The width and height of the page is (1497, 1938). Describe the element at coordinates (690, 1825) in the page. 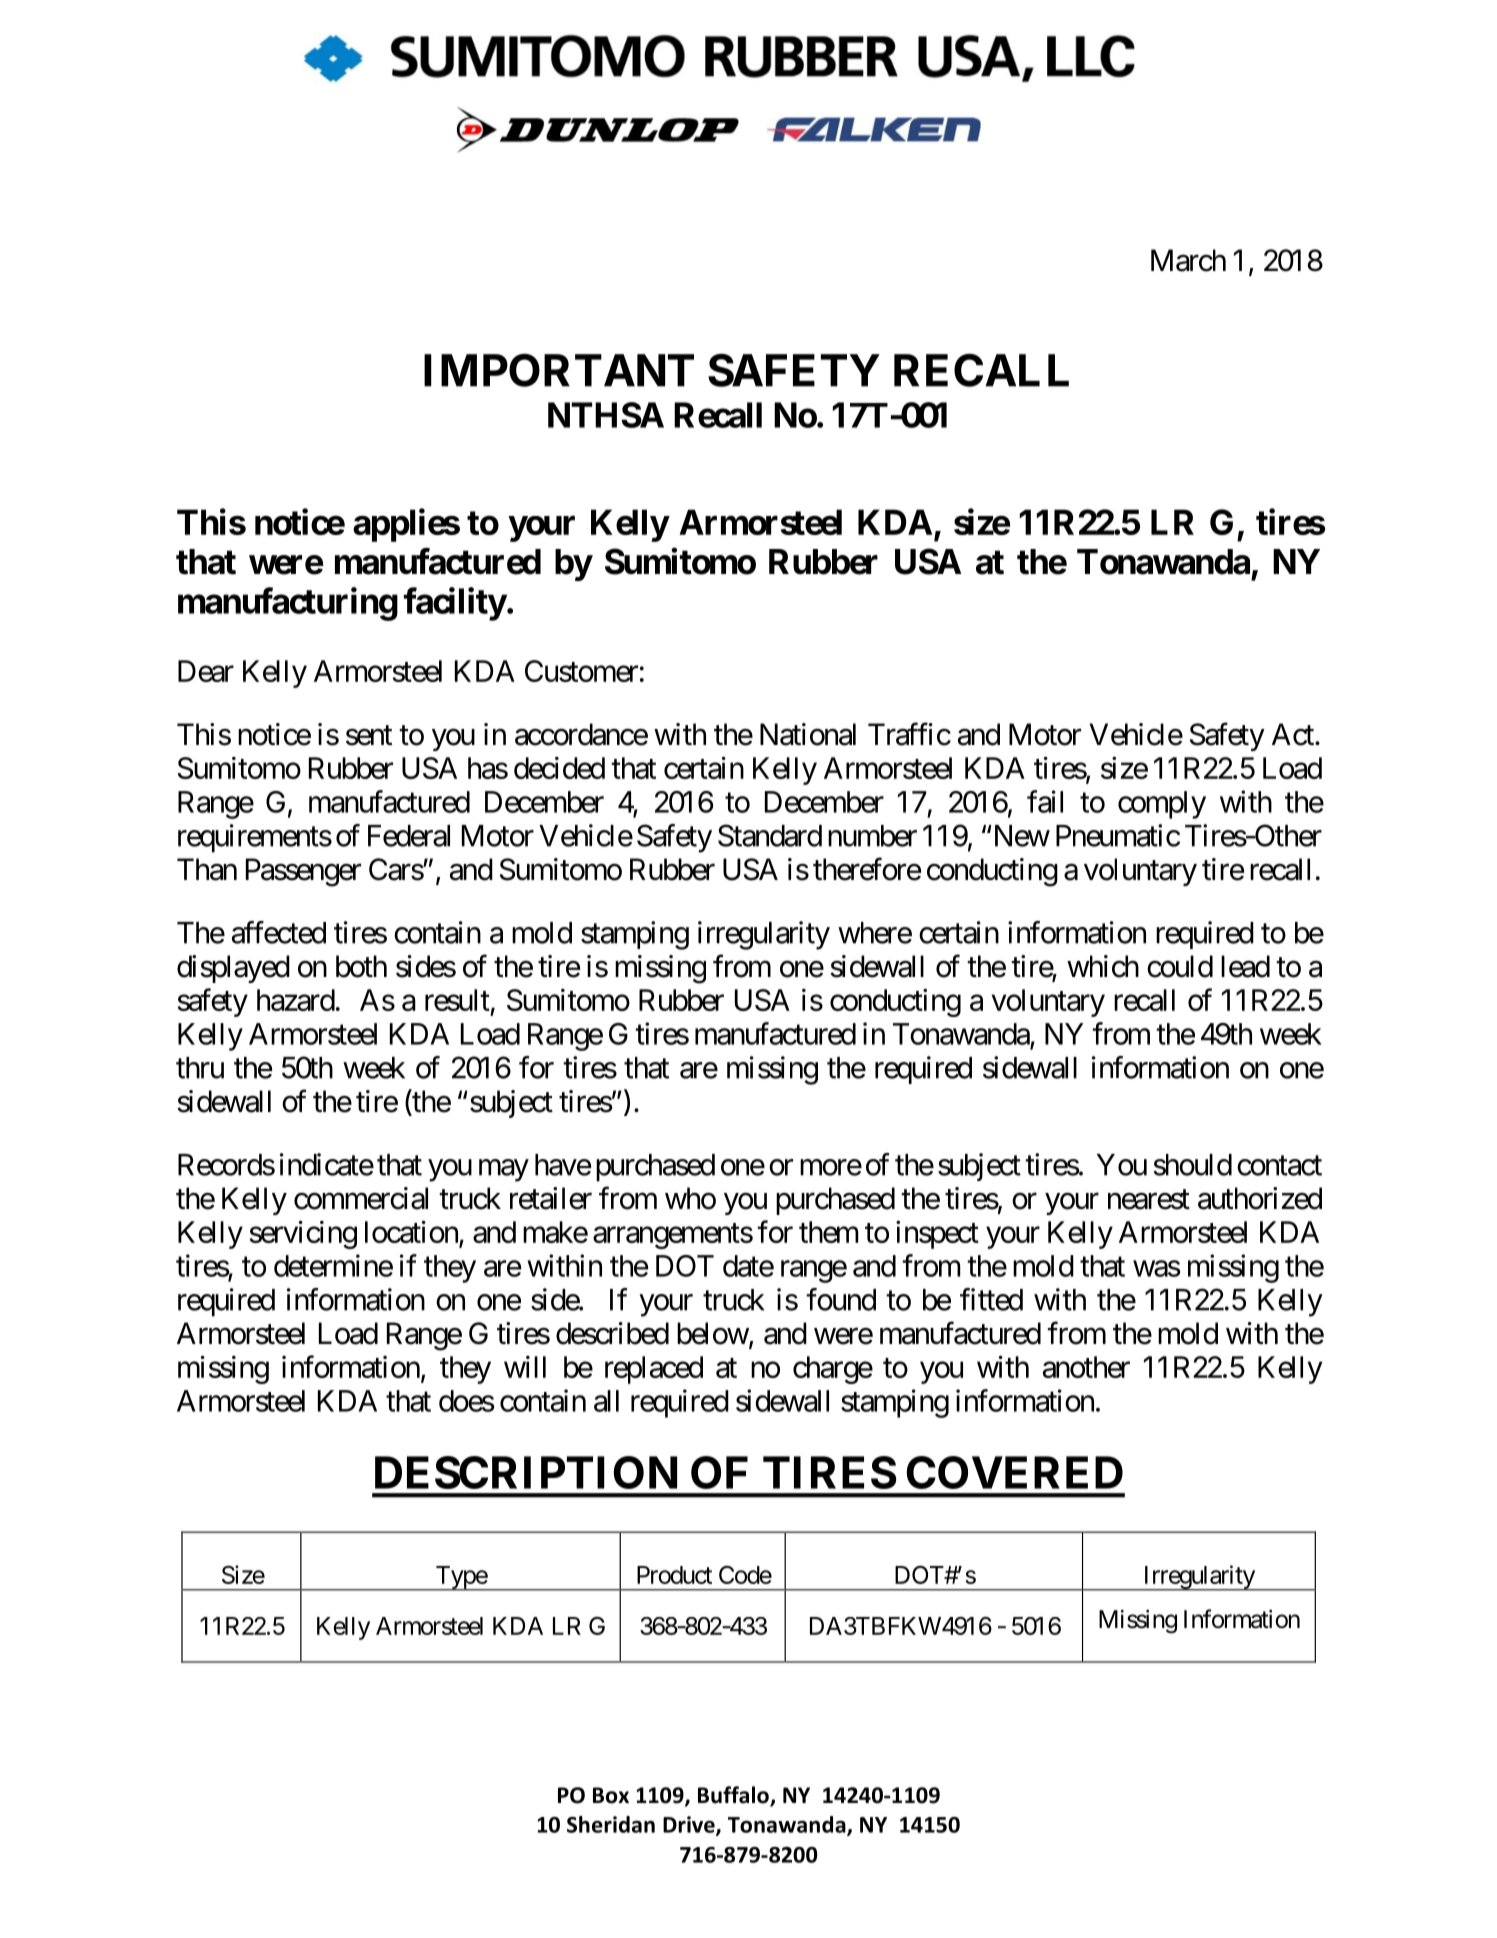

I see `Drive` at that location.
